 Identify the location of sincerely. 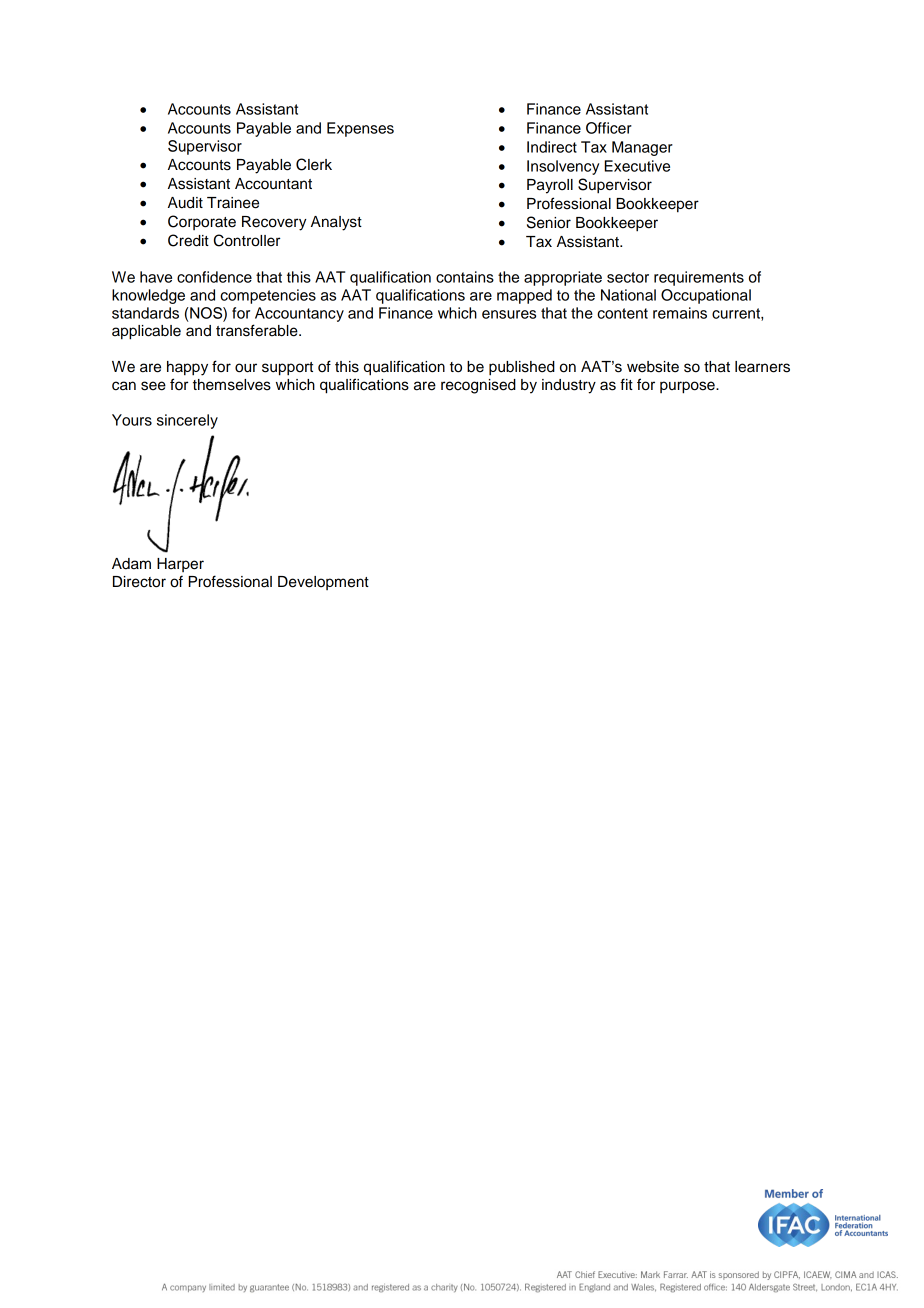
(187, 421).
